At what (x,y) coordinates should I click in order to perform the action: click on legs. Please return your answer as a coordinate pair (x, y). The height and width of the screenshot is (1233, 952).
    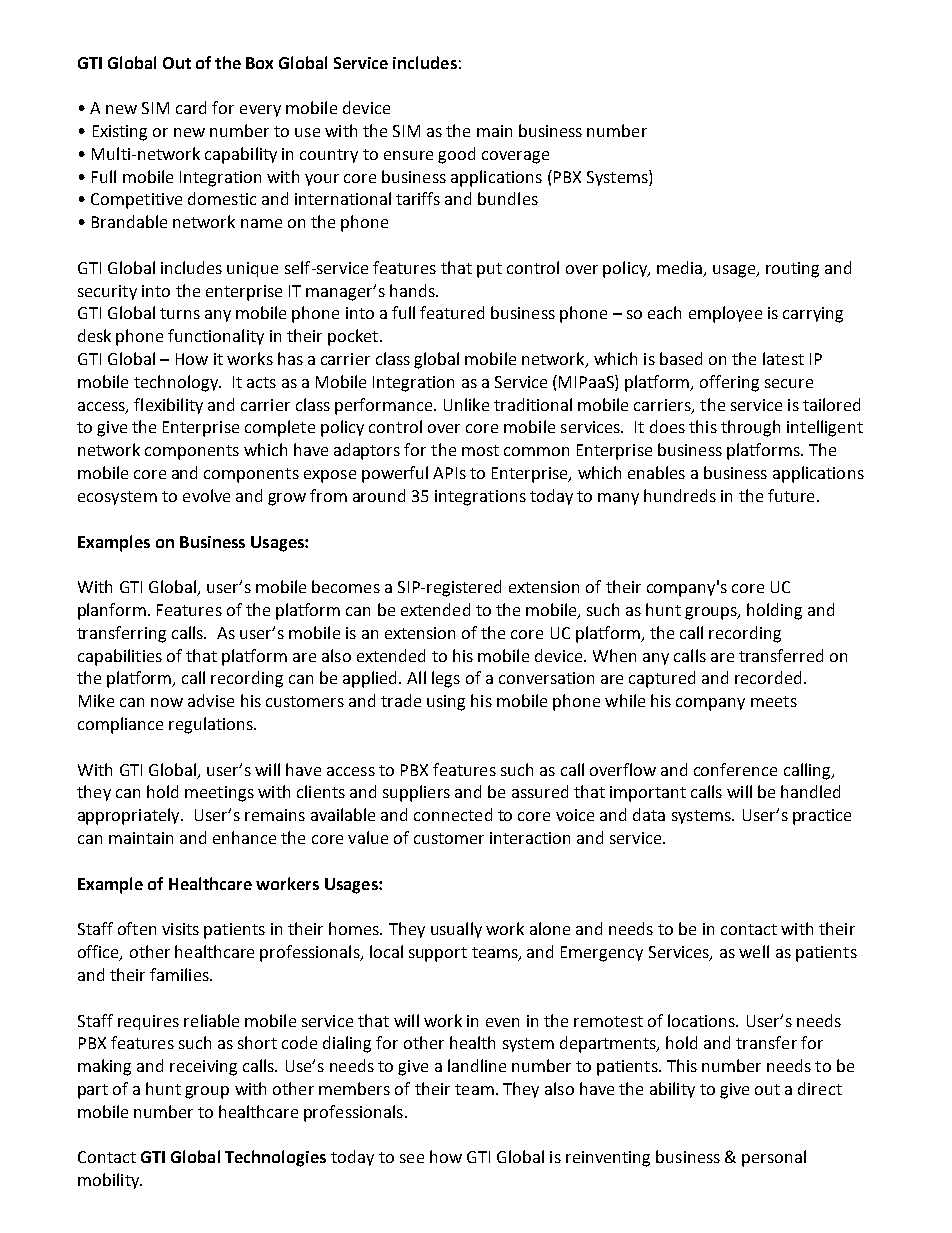
    Looking at the image, I should click on (446, 679).
